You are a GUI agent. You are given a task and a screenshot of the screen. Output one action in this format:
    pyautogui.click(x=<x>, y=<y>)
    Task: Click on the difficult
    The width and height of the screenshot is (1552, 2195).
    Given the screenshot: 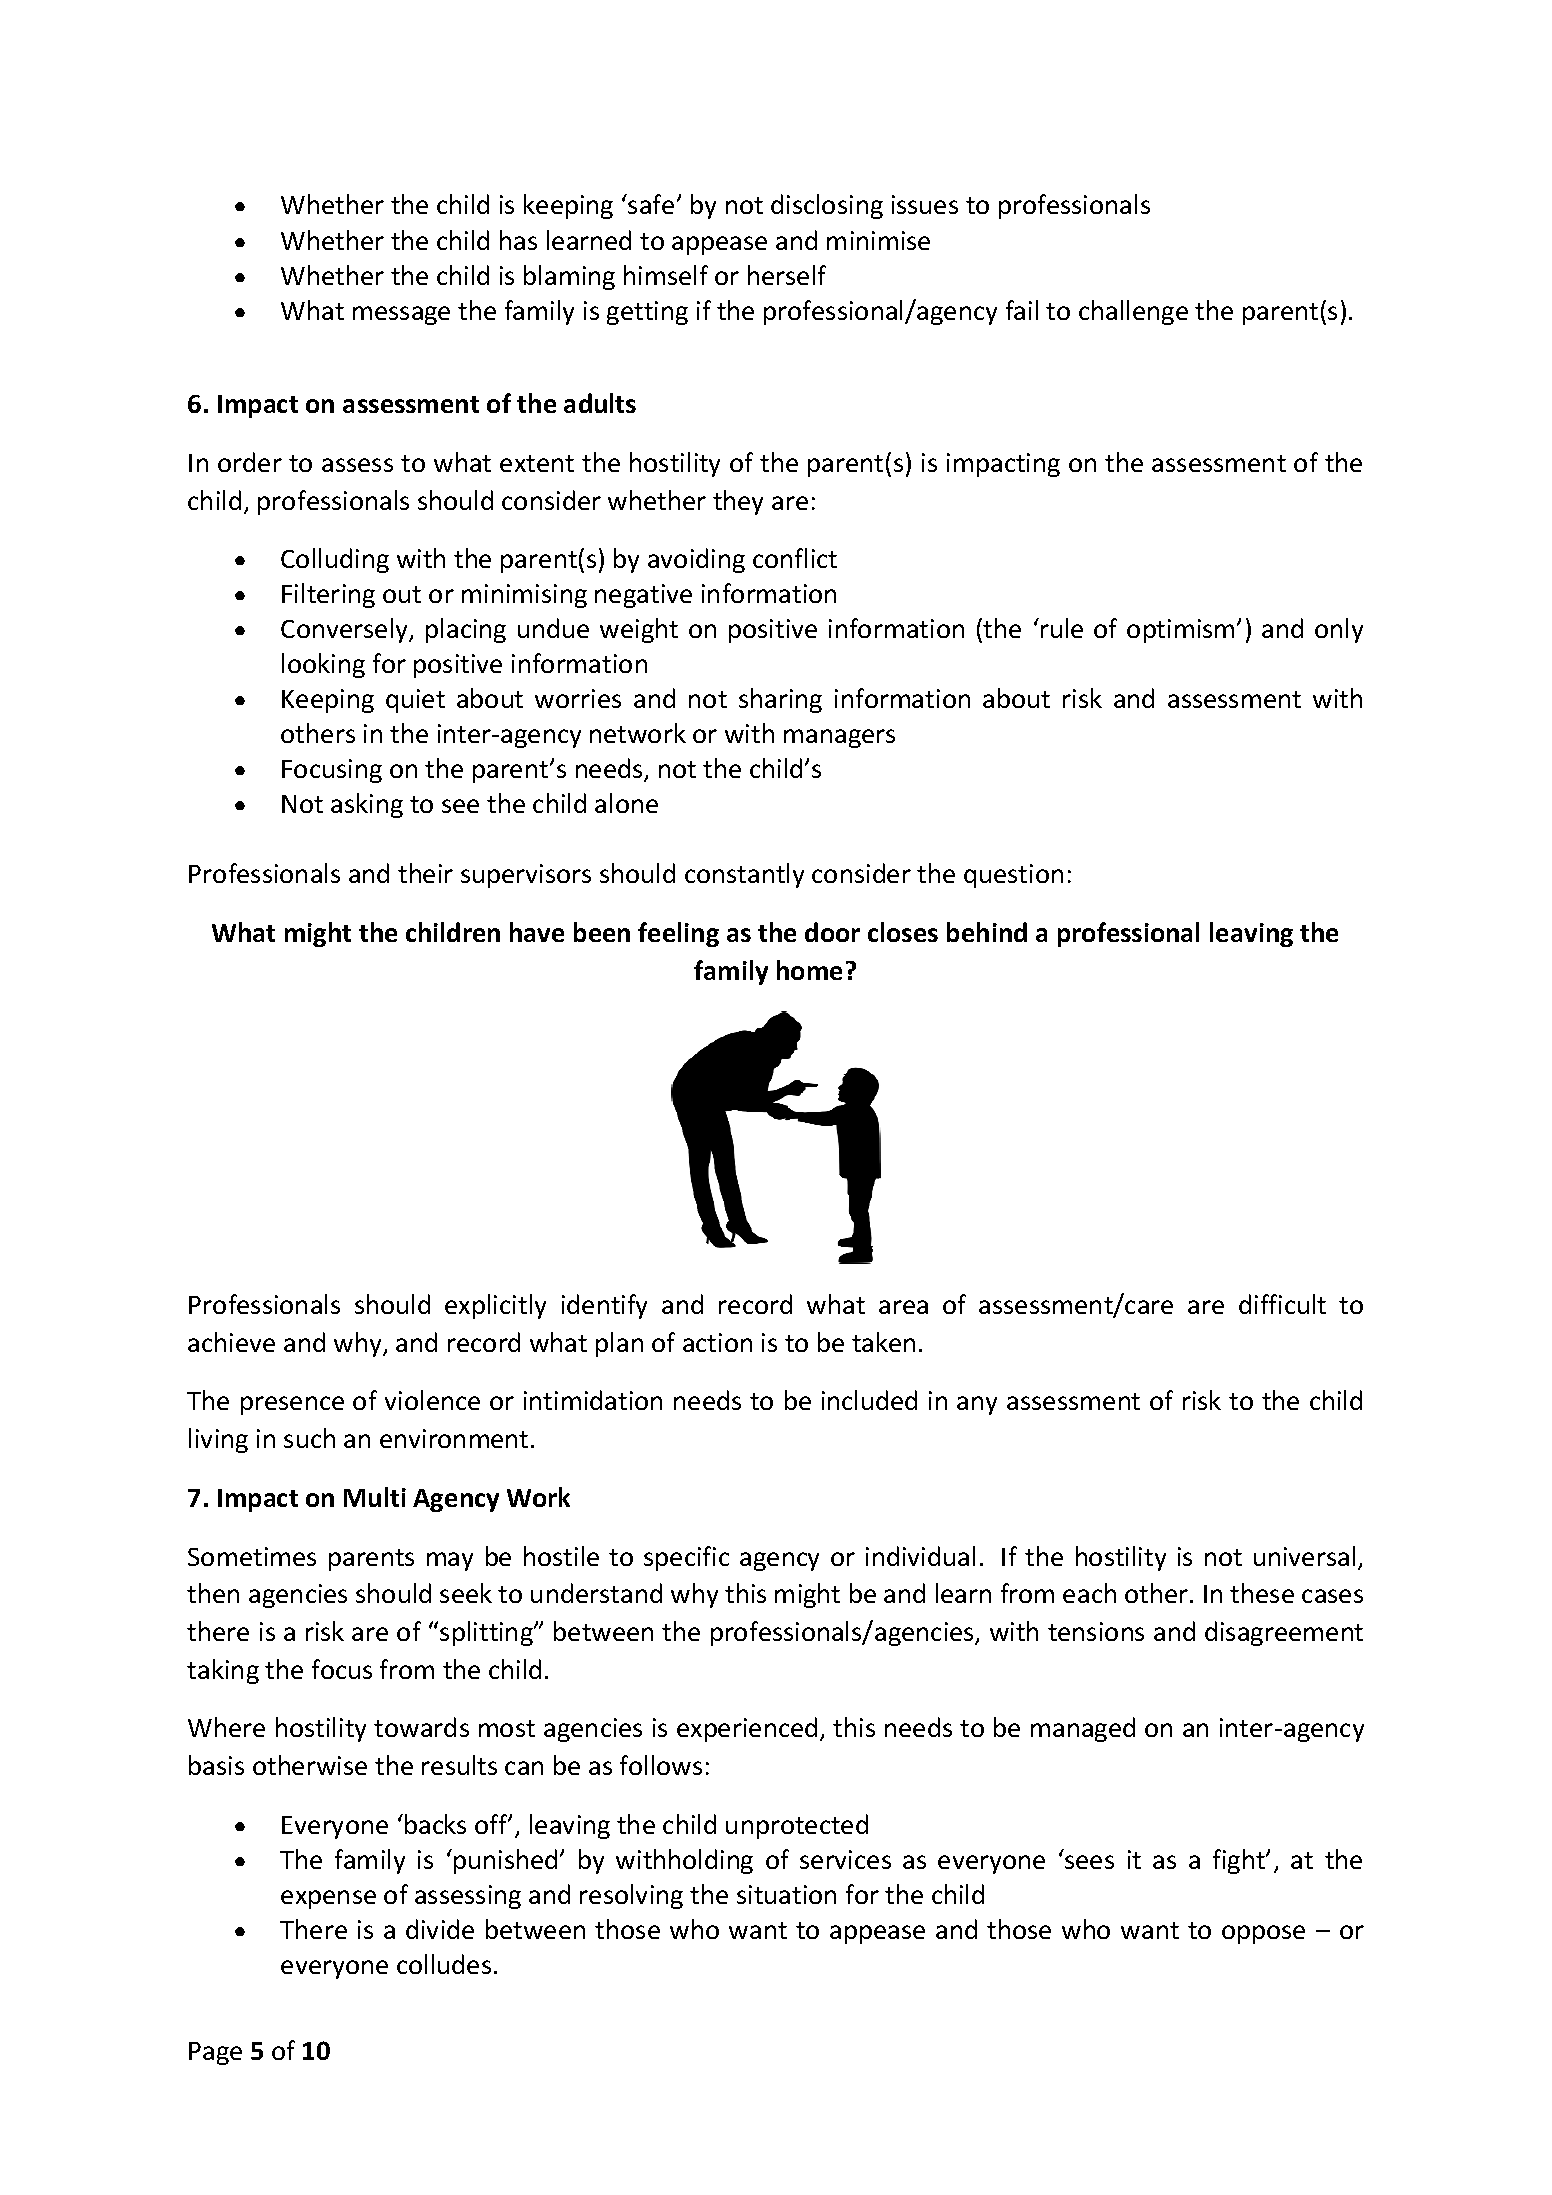 What is the action you would take?
    pyautogui.click(x=1282, y=1304)
